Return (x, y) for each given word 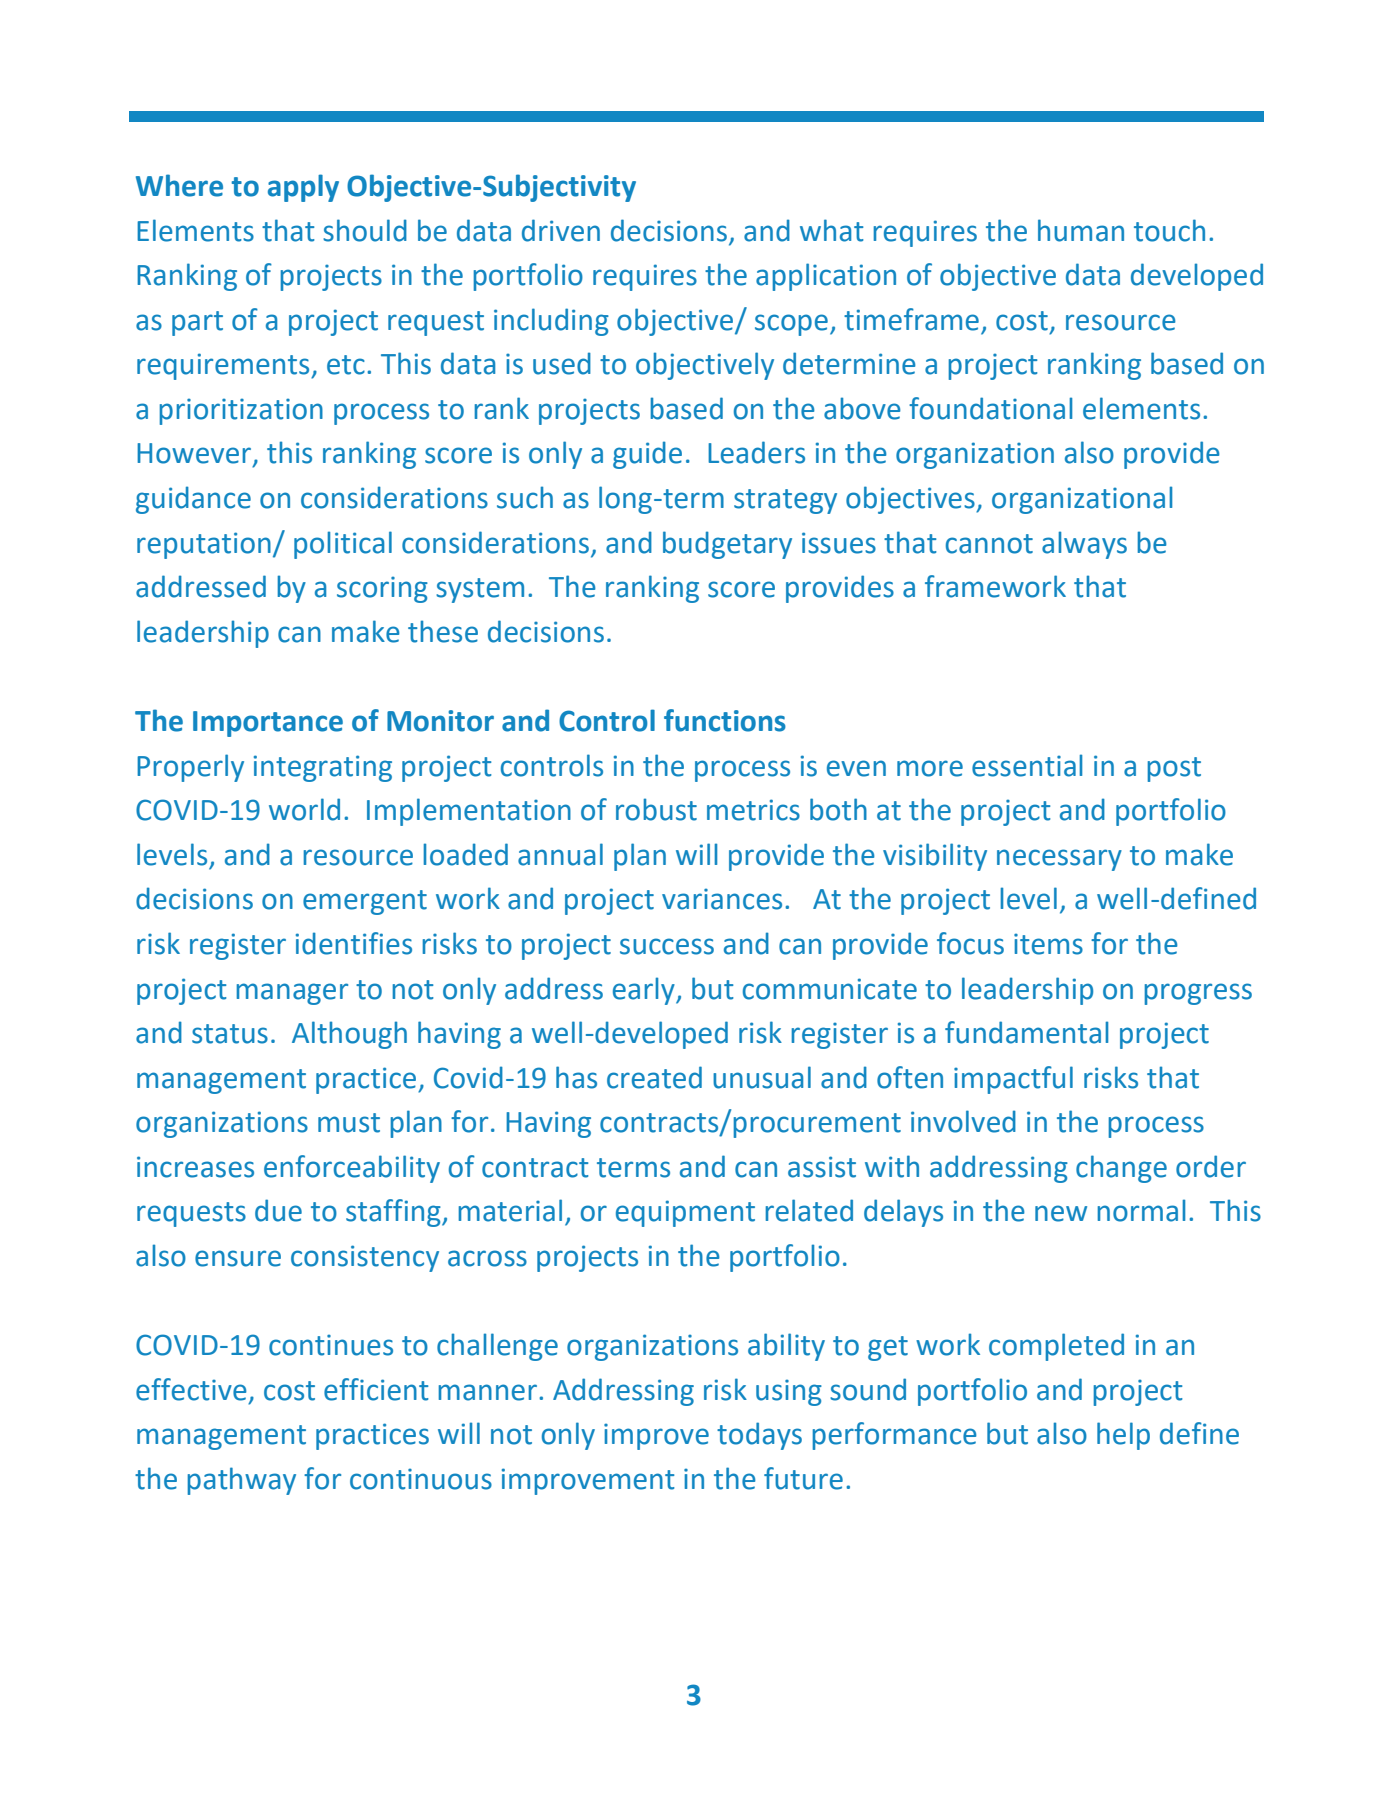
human (1081, 230)
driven (561, 230)
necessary (1059, 860)
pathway (241, 1481)
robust (656, 809)
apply (303, 188)
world (304, 809)
